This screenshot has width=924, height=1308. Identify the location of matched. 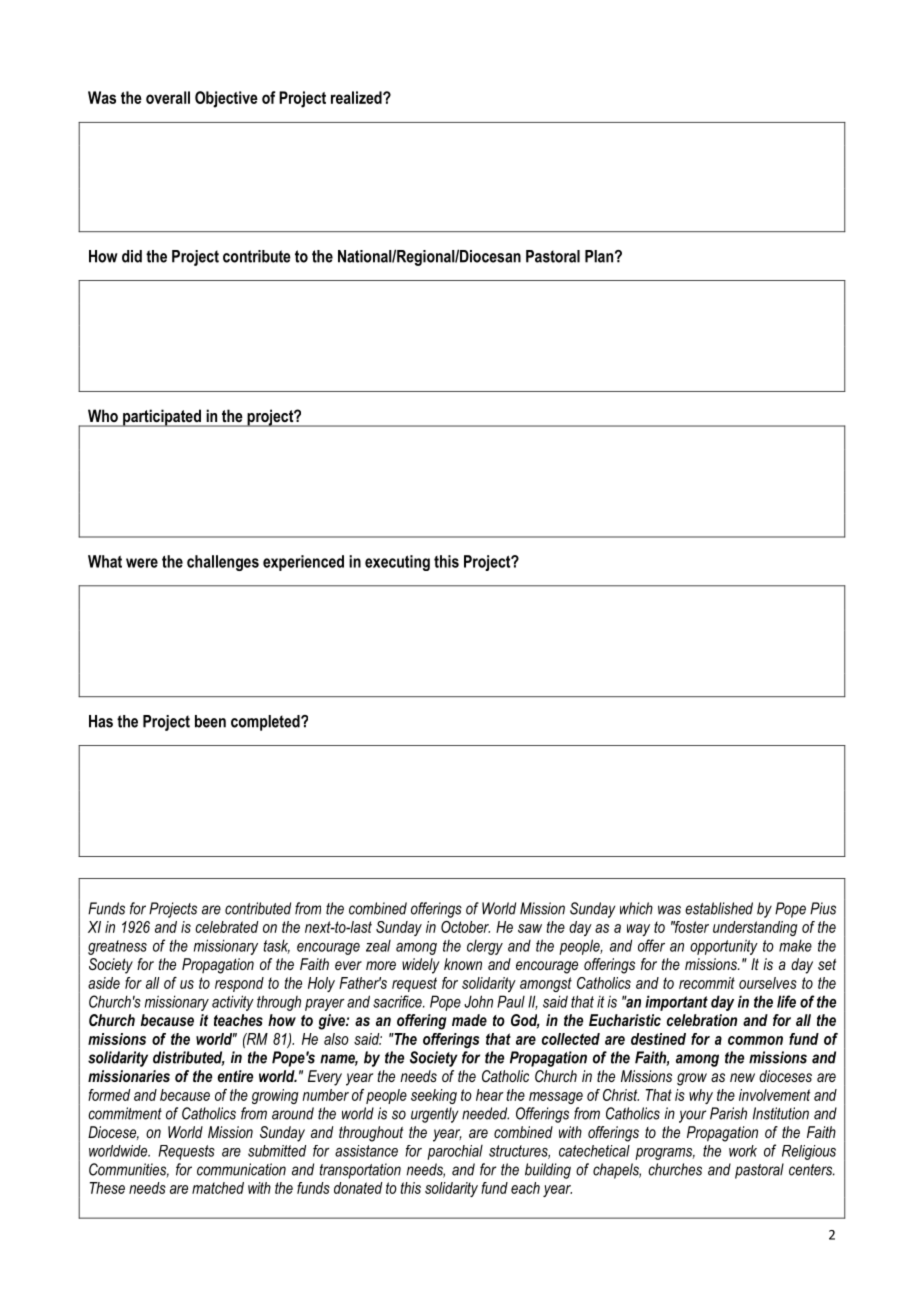
(218, 1188).
